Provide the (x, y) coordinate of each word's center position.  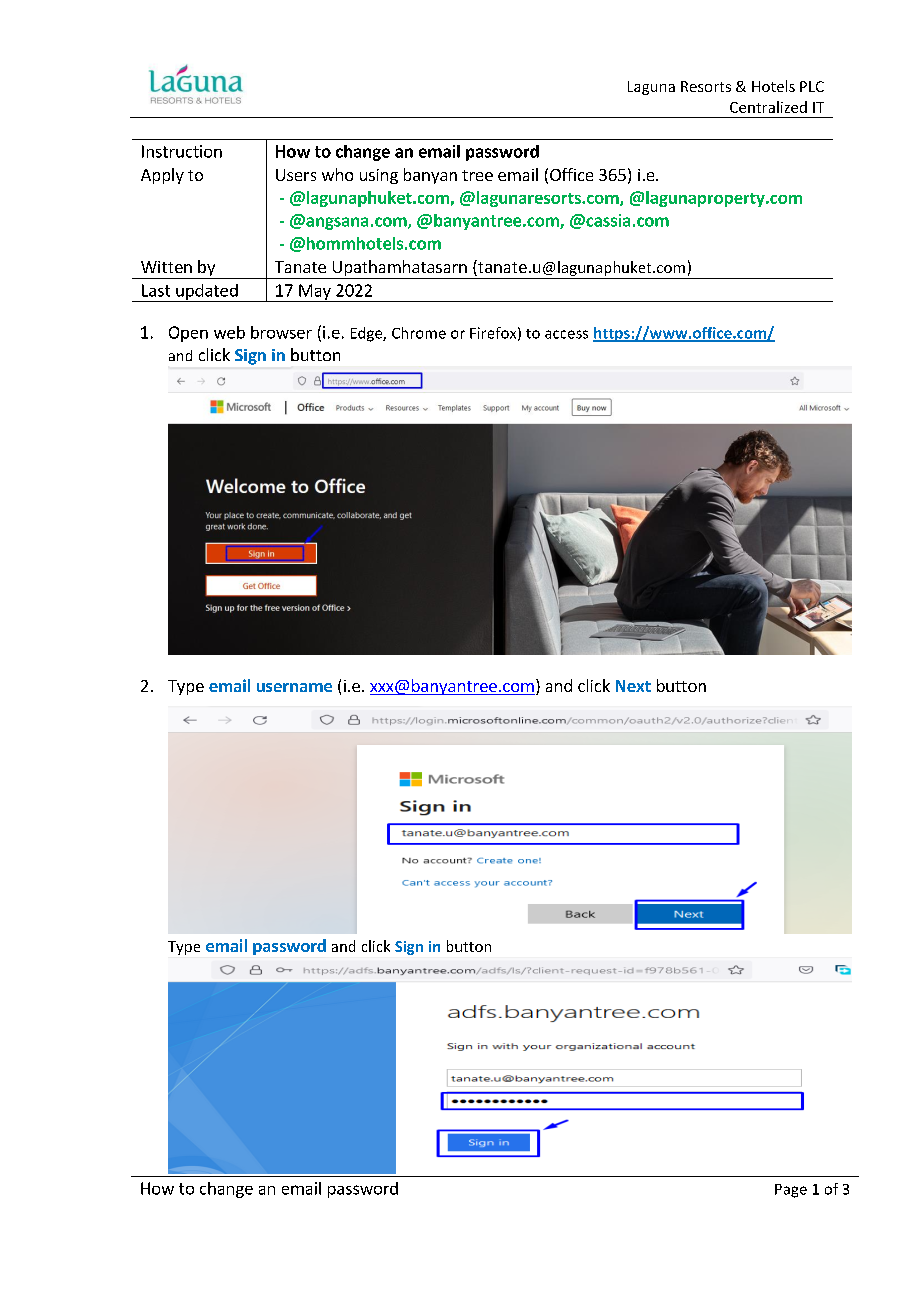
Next (633, 686)
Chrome (419, 333)
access (566, 334)
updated (207, 293)
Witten (166, 267)
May (315, 293)
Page (791, 1191)
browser (281, 332)
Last (156, 290)
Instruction (182, 151)
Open (188, 334)
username (294, 687)
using (379, 176)
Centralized (768, 107)
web (229, 332)
